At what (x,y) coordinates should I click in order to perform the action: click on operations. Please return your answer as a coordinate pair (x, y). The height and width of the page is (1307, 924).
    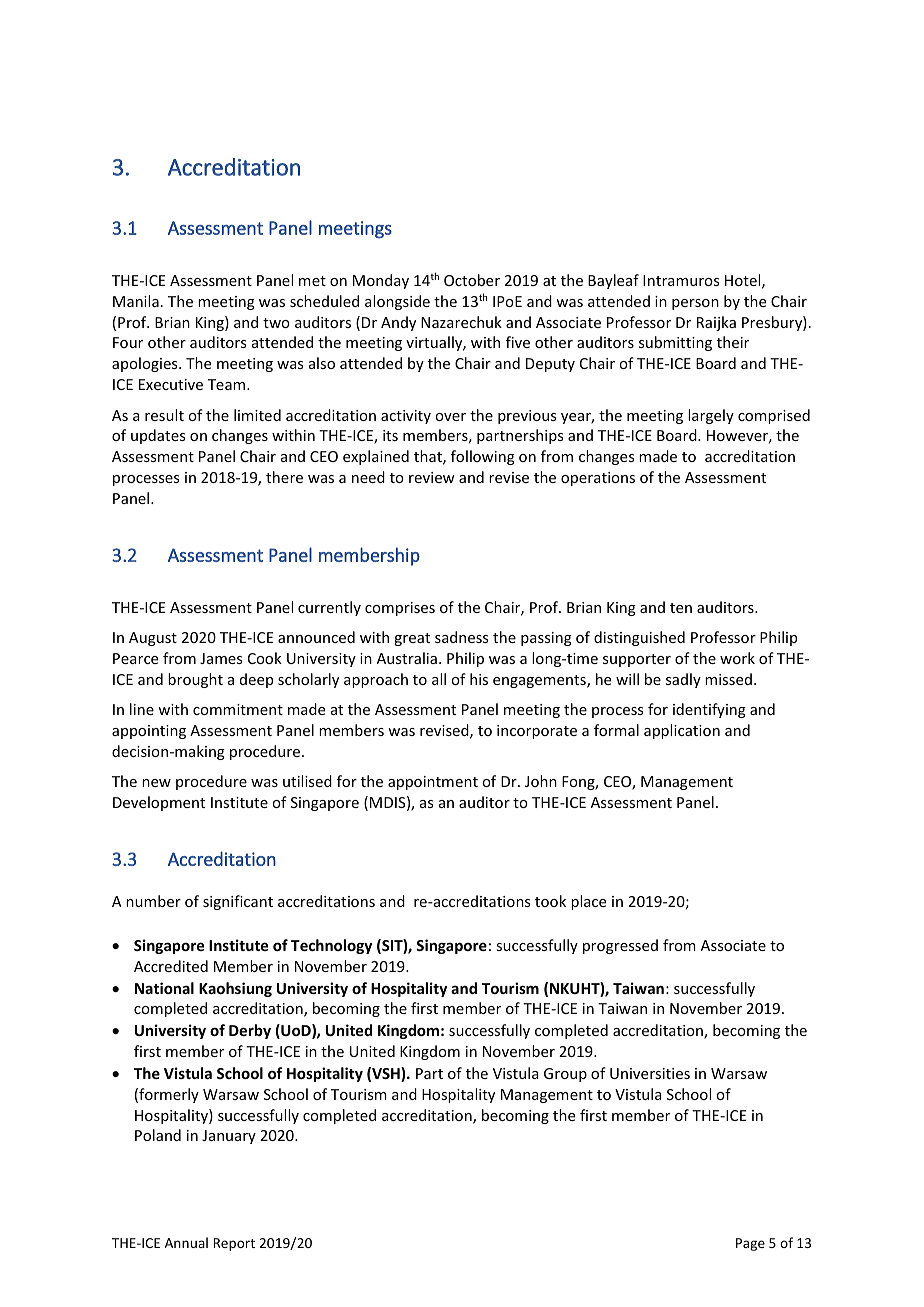
    Looking at the image, I should click on (598, 479).
